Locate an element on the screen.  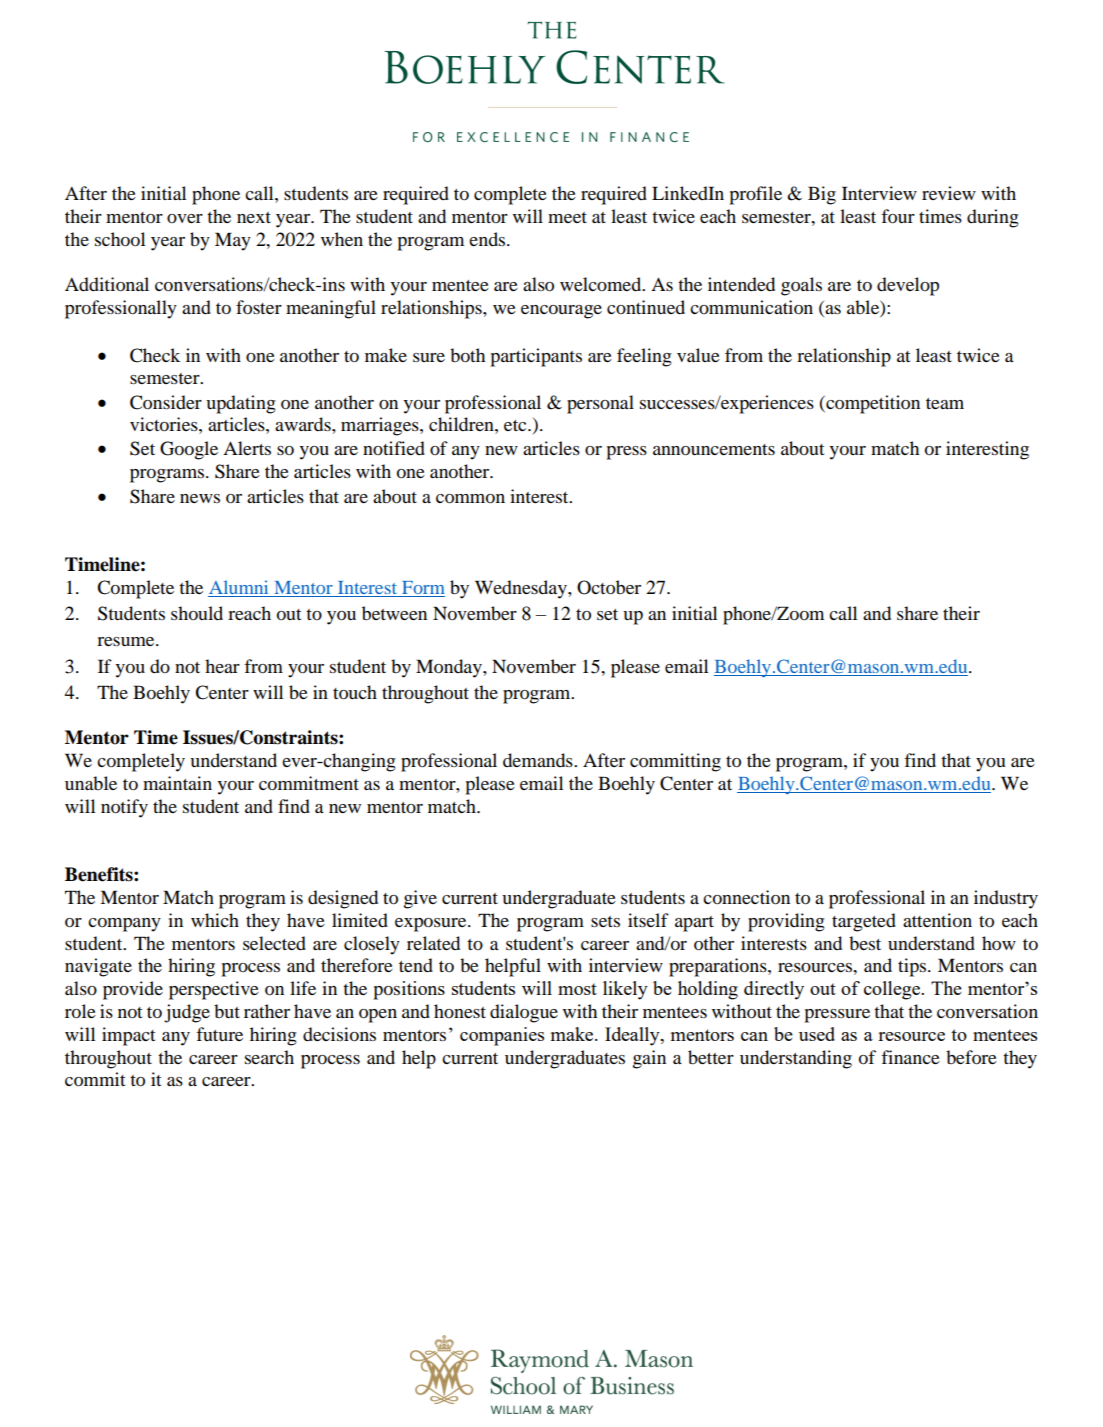
over is located at coordinates (185, 218).
